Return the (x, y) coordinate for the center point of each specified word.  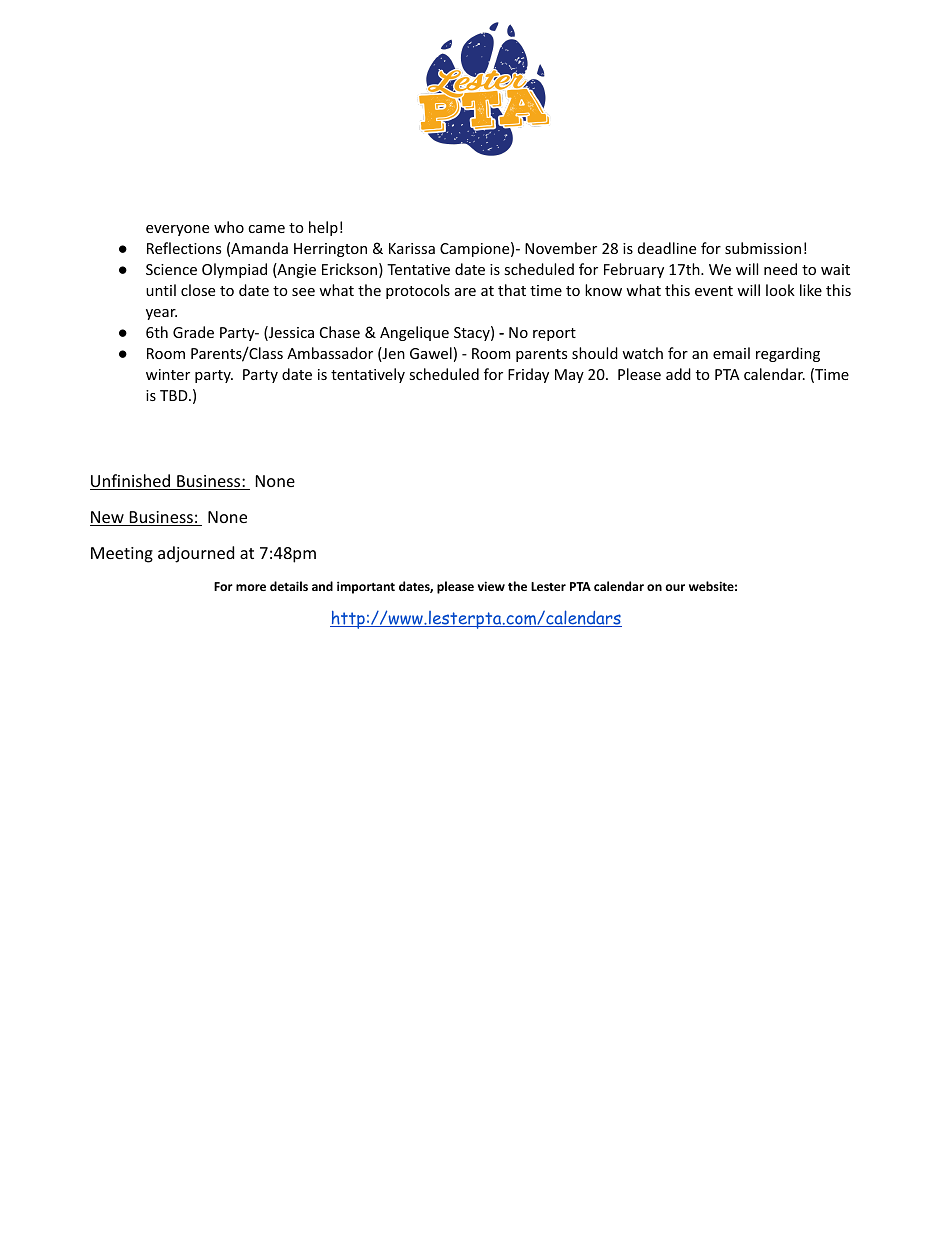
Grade (193, 332)
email (731, 353)
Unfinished (131, 482)
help (323, 228)
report (554, 334)
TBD (175, 395)
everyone (177, 230)
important (366, 587)
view (491, 586)
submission (763, 248)
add (678, 374)
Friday (528, 375)
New (108, 518)
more (251, 587)
